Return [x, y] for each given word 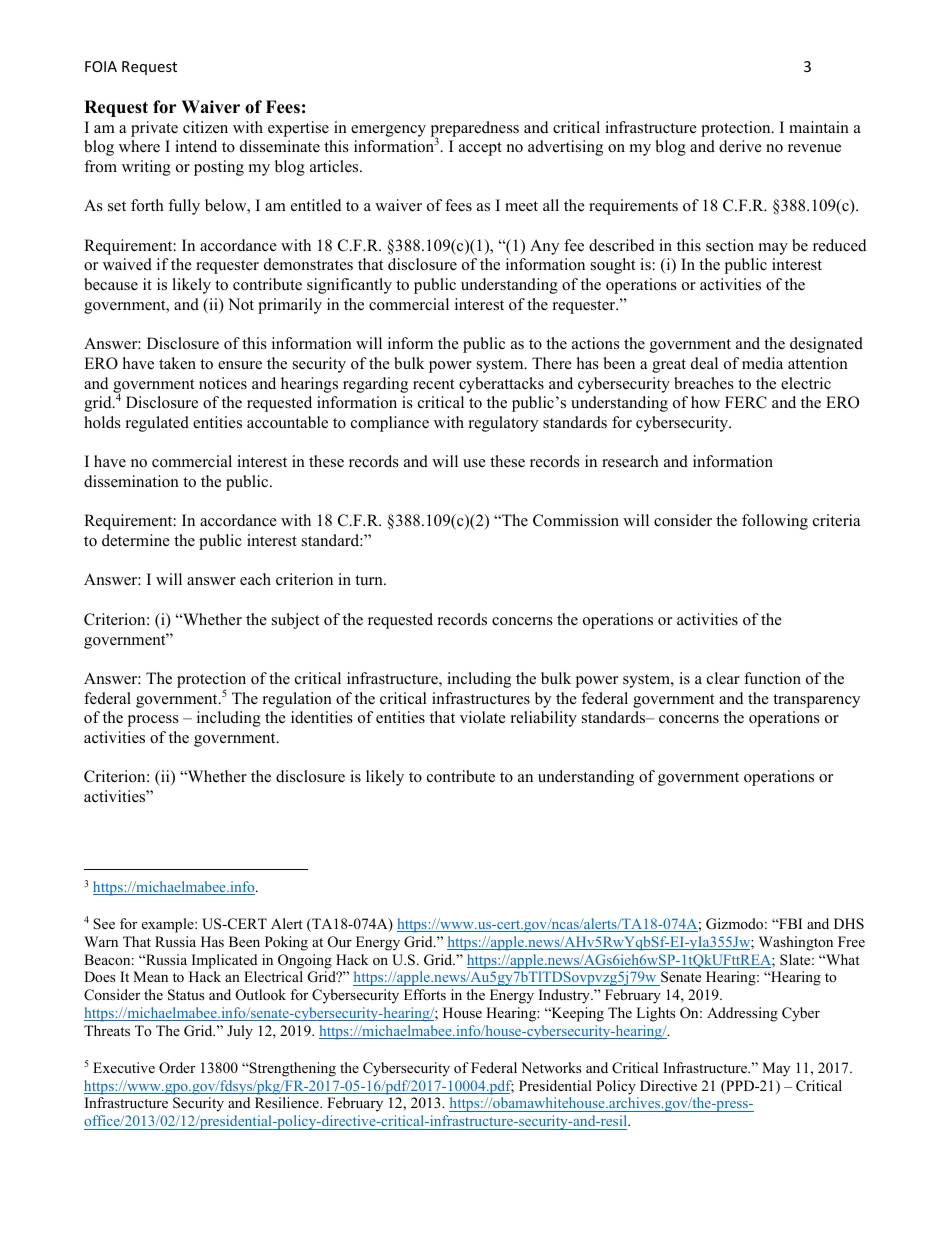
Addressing [742, 1014]
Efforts [425, 994]
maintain [819, 127]
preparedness [475, 130]
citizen [205, 127]
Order [177, 1068]
